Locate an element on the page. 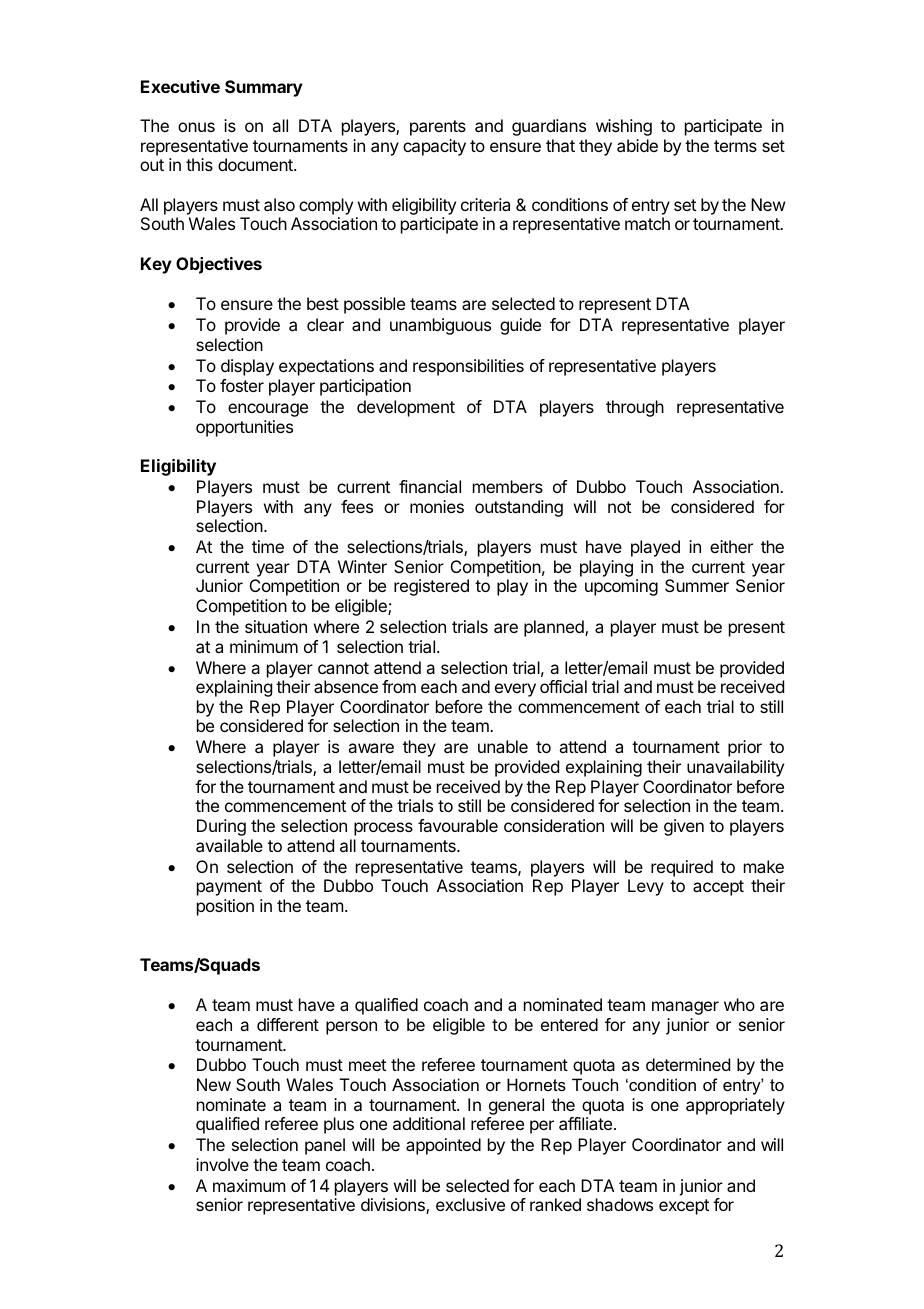  financial is located at coordinates (430, 486).
